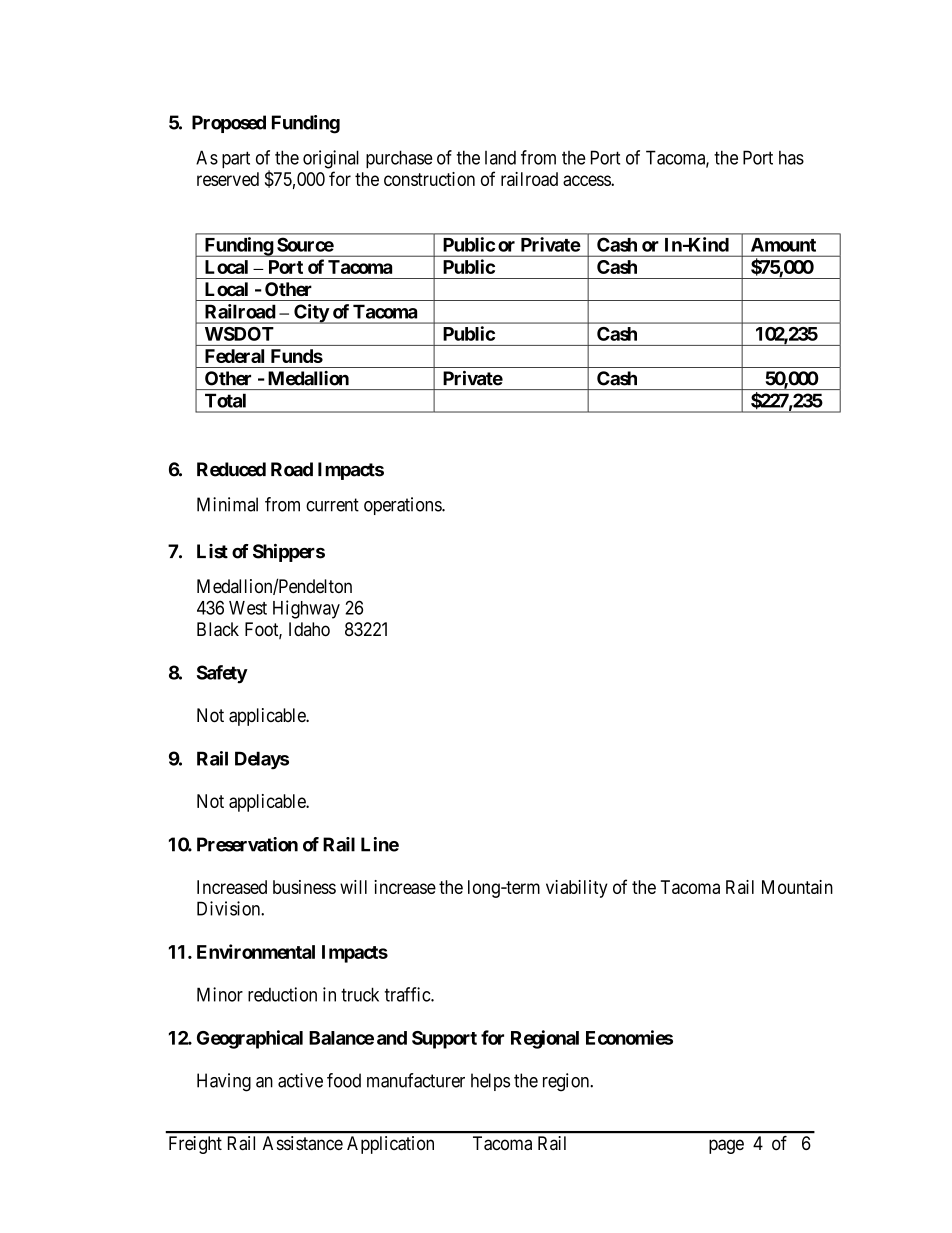  What do you see at coordinates (783, 245) in the page?
I see `Amount` at bounding box center [783, 245].
